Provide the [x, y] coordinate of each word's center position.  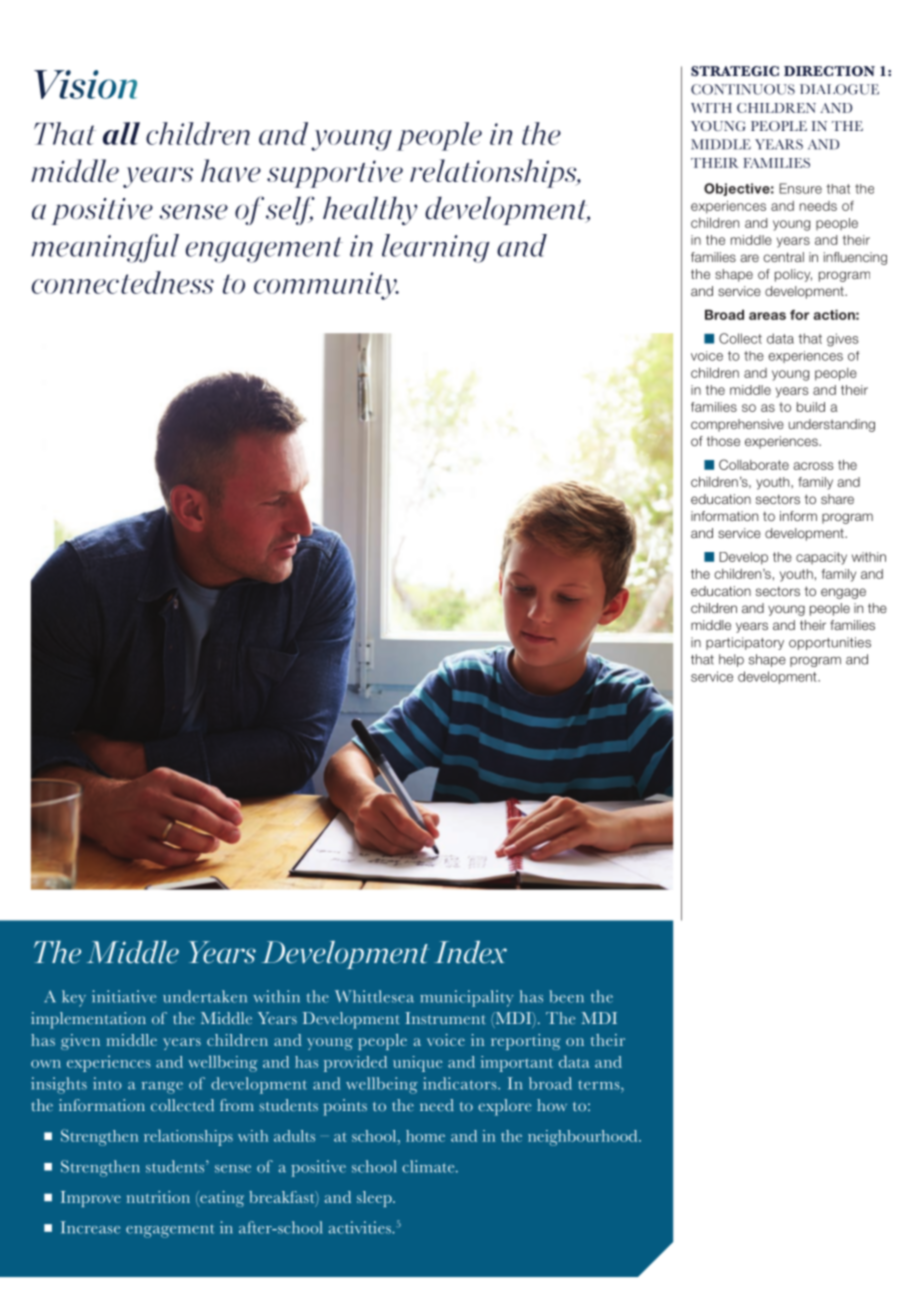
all [121, 133]
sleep [375, 1199]
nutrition [158, 1197]
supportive [335, 174]
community [326, 286]
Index [470, 952]
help [731, 660]
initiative [124, 996]
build [811, 407]
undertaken [205, 996]
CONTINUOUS [743, 89]
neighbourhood [584, 1138]
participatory [745, 643]
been [566, 996]
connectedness [123, 282]
